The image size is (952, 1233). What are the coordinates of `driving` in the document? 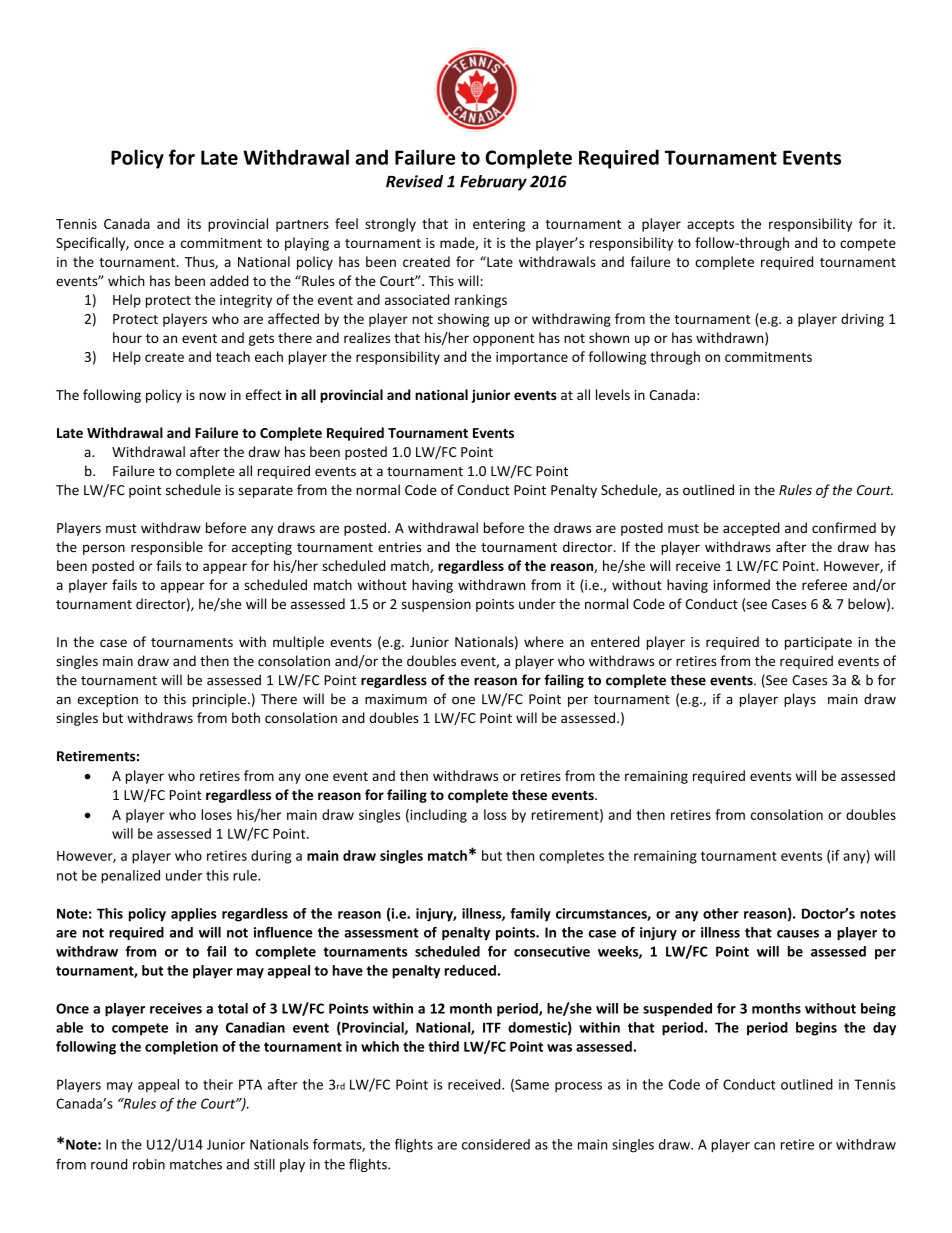 It's located at (862, 320).
